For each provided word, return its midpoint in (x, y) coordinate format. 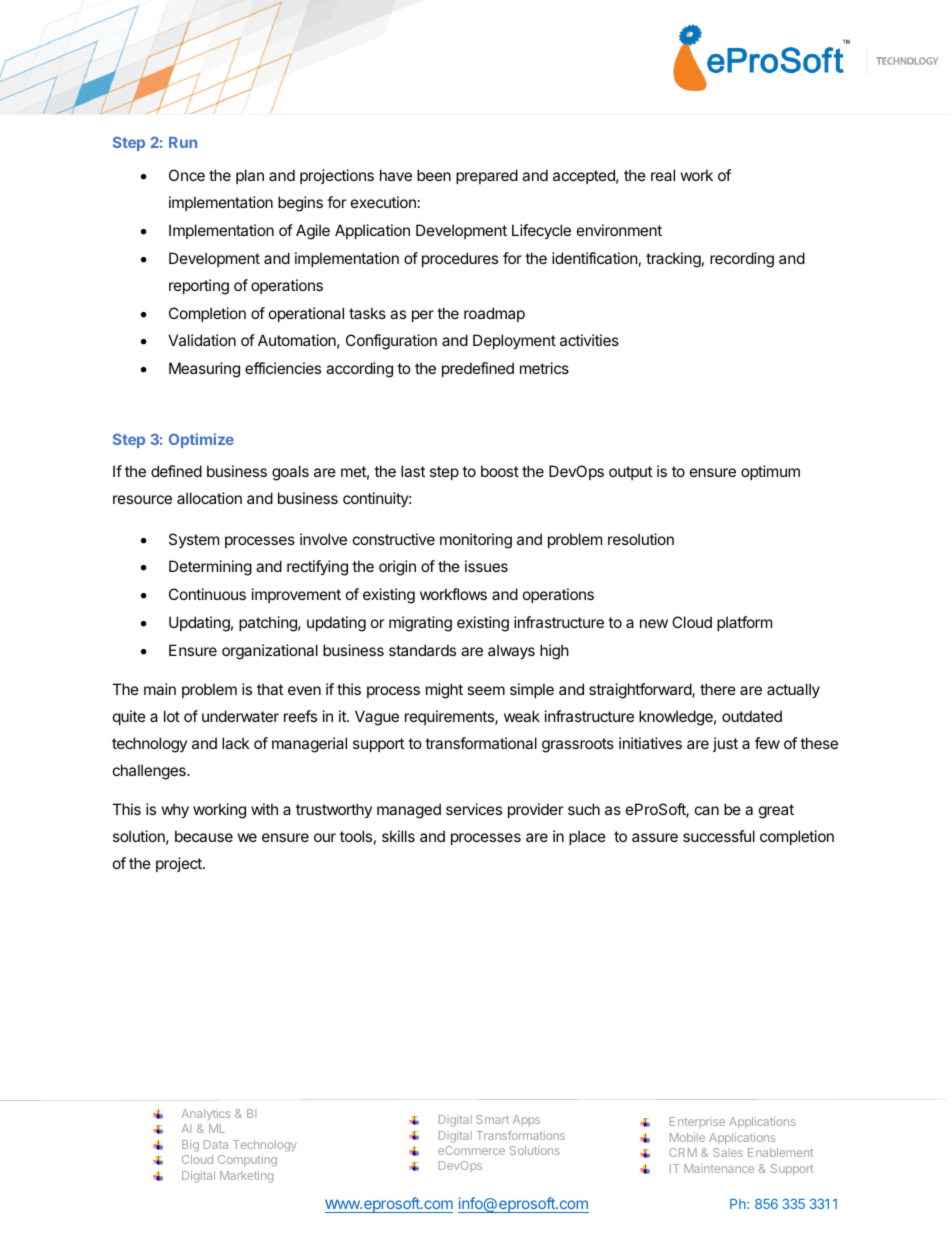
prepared (487, 176)
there (718, 689)
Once (187, 175)
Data (216, 1144)
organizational (270, 652)
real (663, 175)
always (511, 651)
